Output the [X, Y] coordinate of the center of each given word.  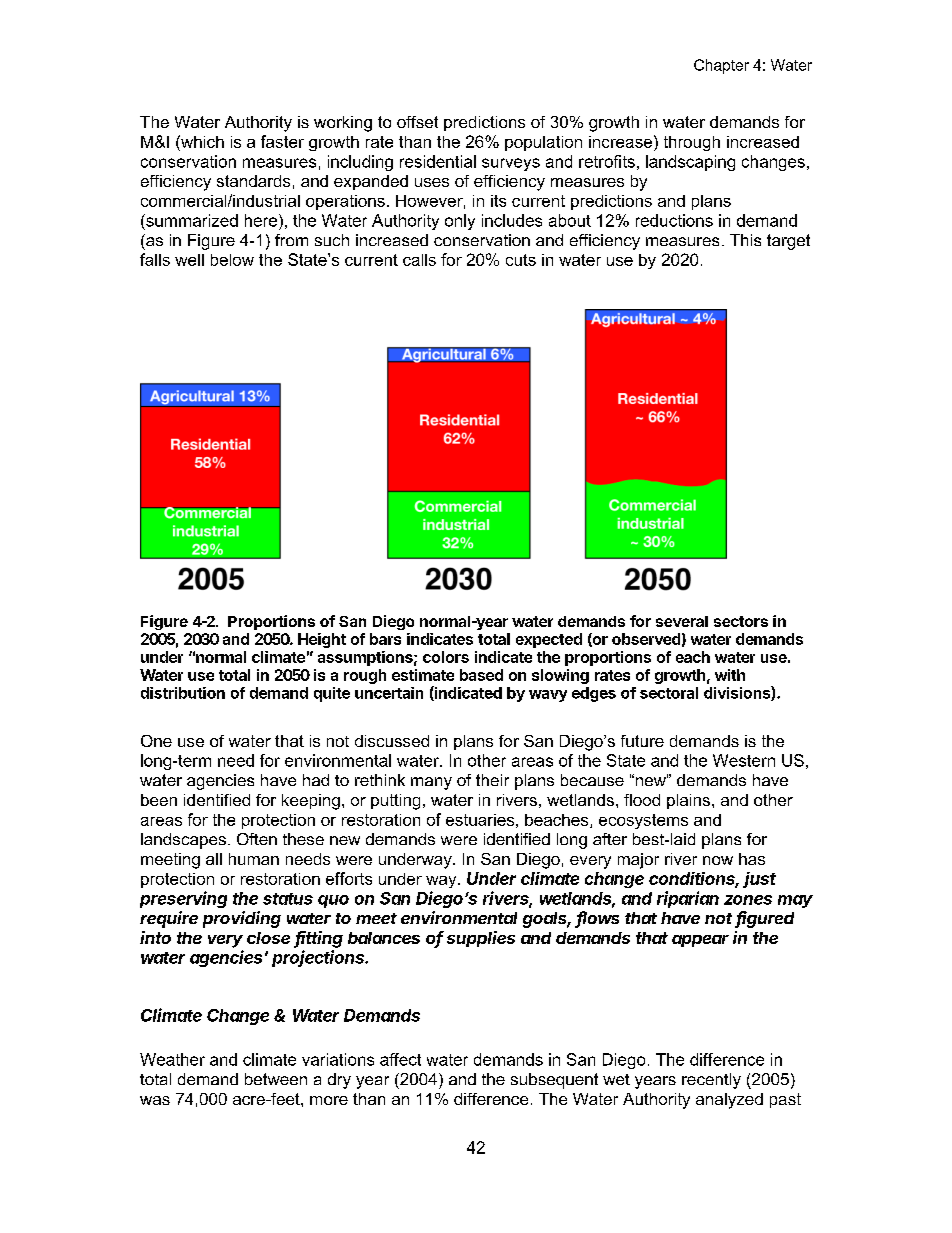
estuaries [480, 820]
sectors [741, 621]
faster [282, 141]
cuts [521, 260]
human [254, 859]
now [718, 860]
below [232, 260]
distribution [183, 693]
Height [322, 640]
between [276, 1079]
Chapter [721, 66]
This [745, 240]
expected [549, 640]
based [481, 675]
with [730, 675]
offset [417, 122]
